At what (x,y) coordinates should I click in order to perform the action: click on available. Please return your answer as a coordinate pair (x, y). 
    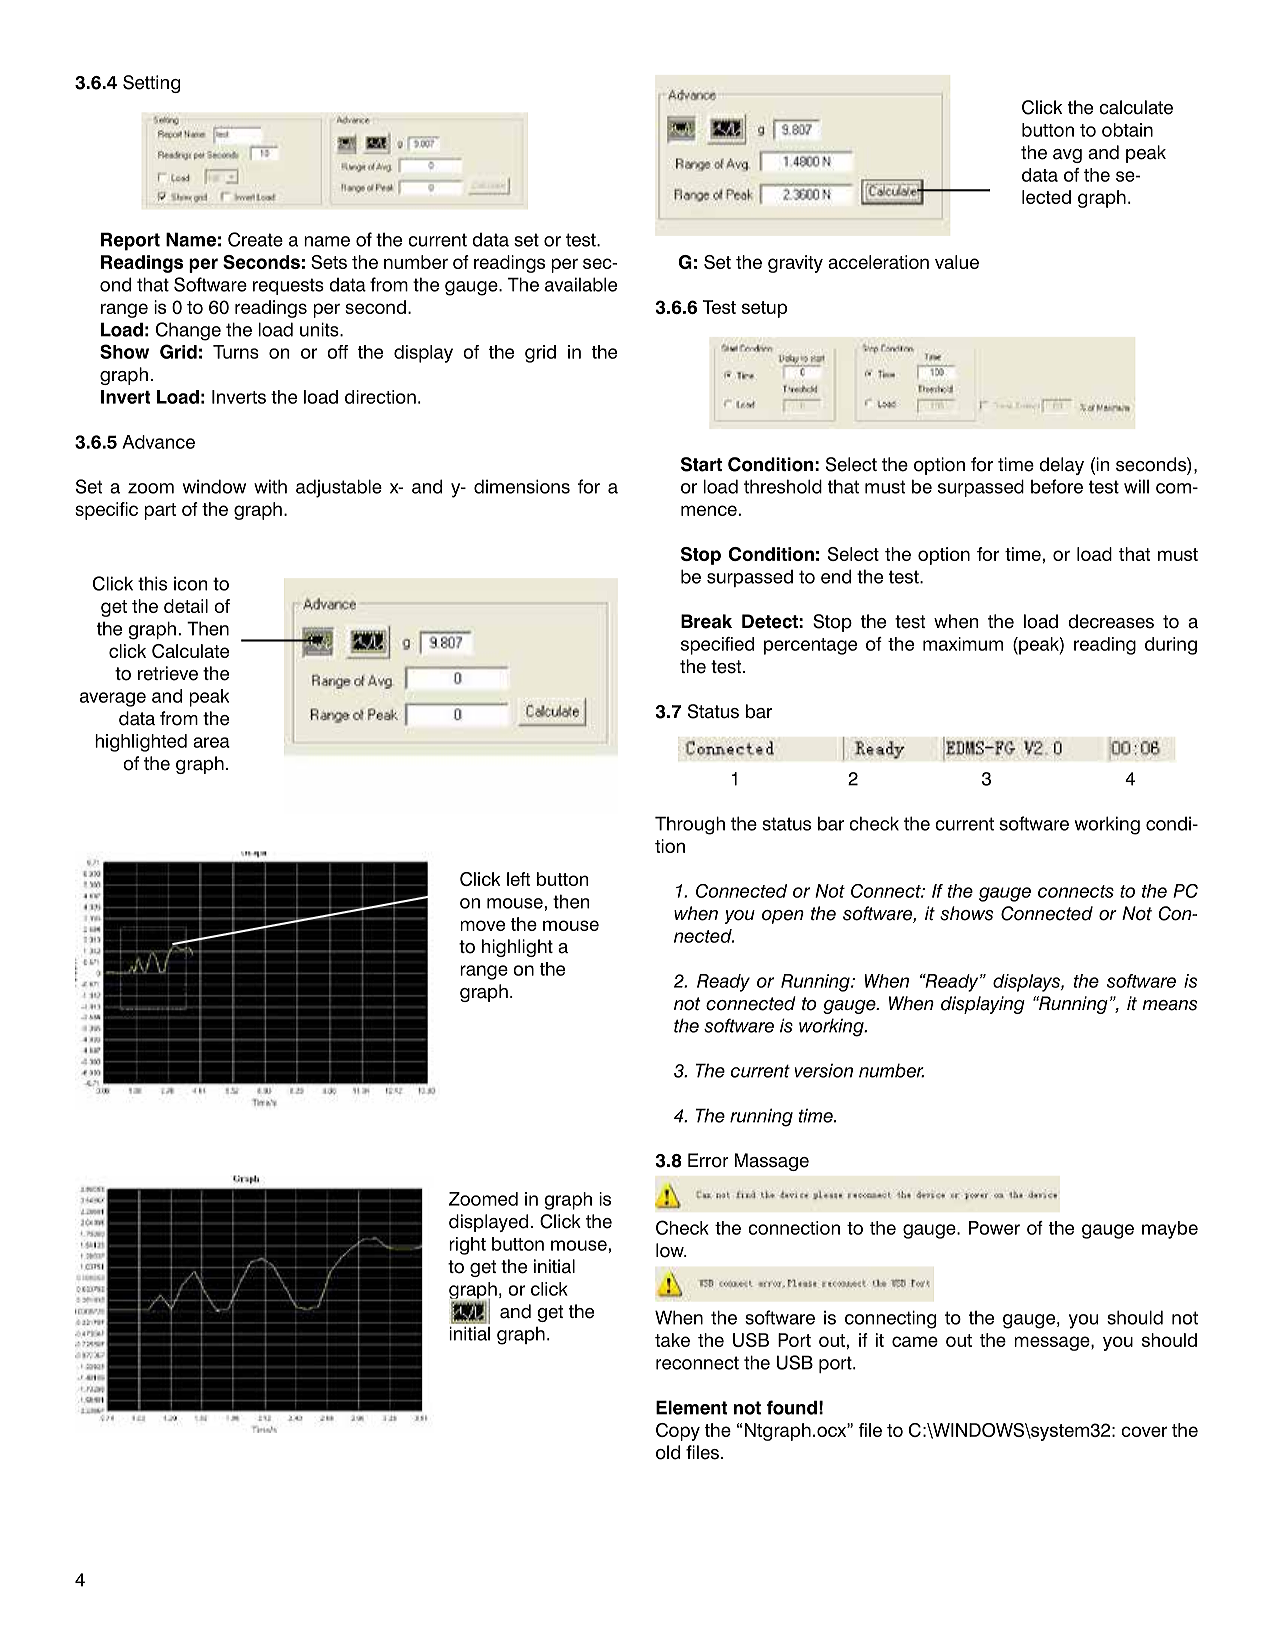
    Looking at the image, I should click on (581, 284).
